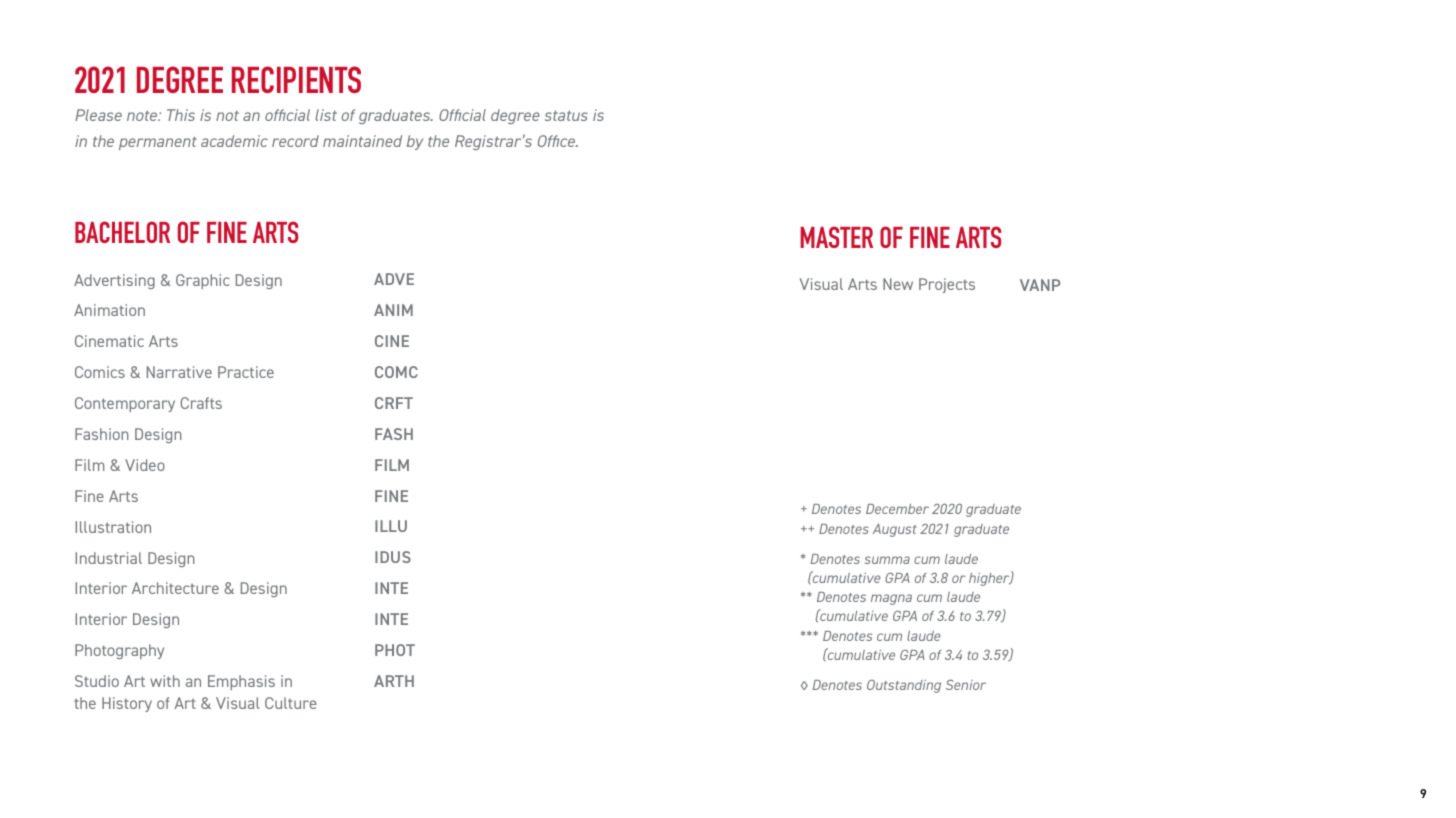 The image size is (1456, 818). Describe the element at coordinates (394, 681) in the document. I see `ARTH` at that location.
